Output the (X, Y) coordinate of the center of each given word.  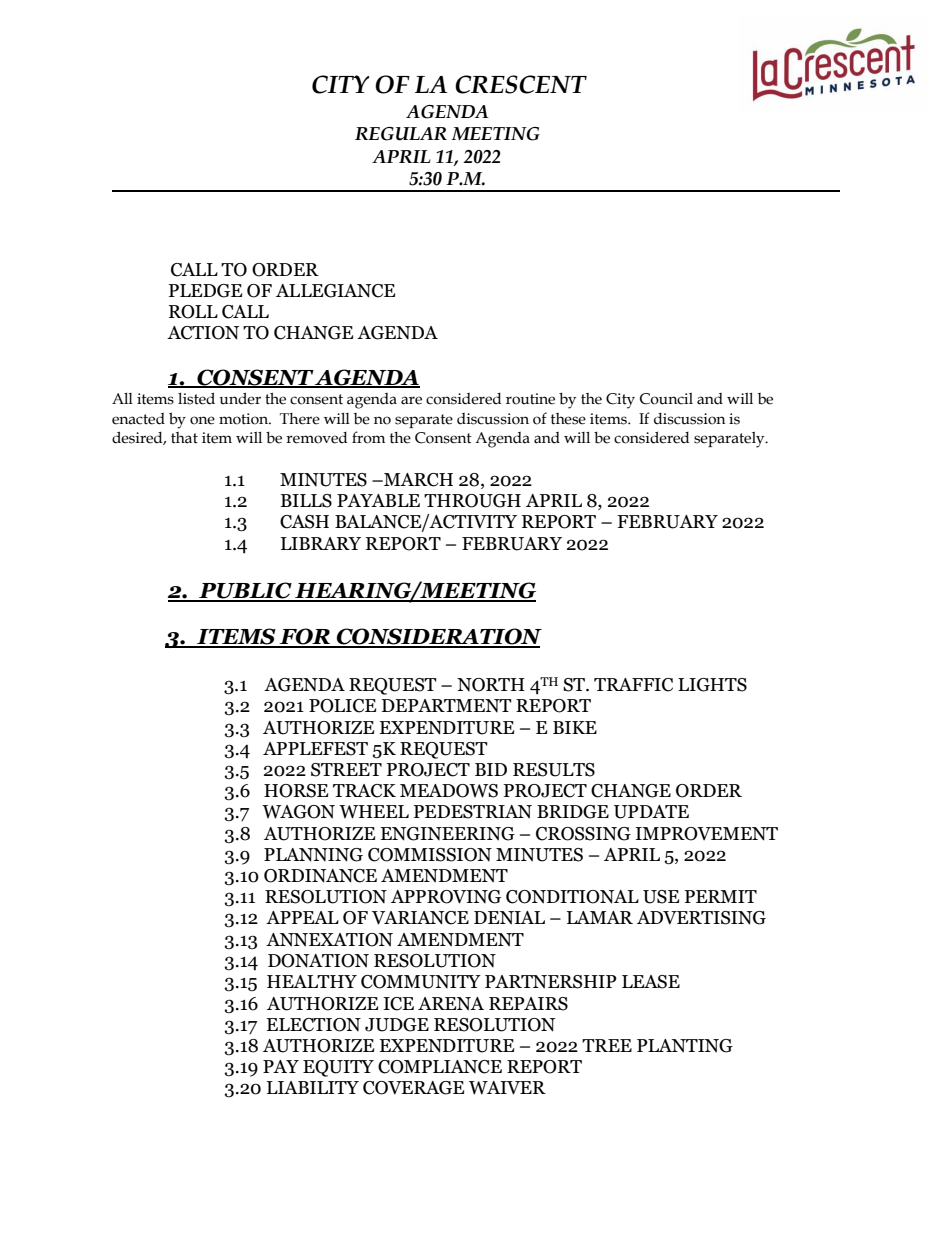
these (568, 419)
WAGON (298, 812)
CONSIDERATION (438, 637)
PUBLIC (245, 591)
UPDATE (651, 812)
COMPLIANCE (440, 1067)
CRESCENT (521, 84)
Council (666, 399)
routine (530, 399)
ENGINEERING (447, 834)
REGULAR (401, 134)
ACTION (203, 333)
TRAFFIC (633, 685)
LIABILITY (313, 1087)
